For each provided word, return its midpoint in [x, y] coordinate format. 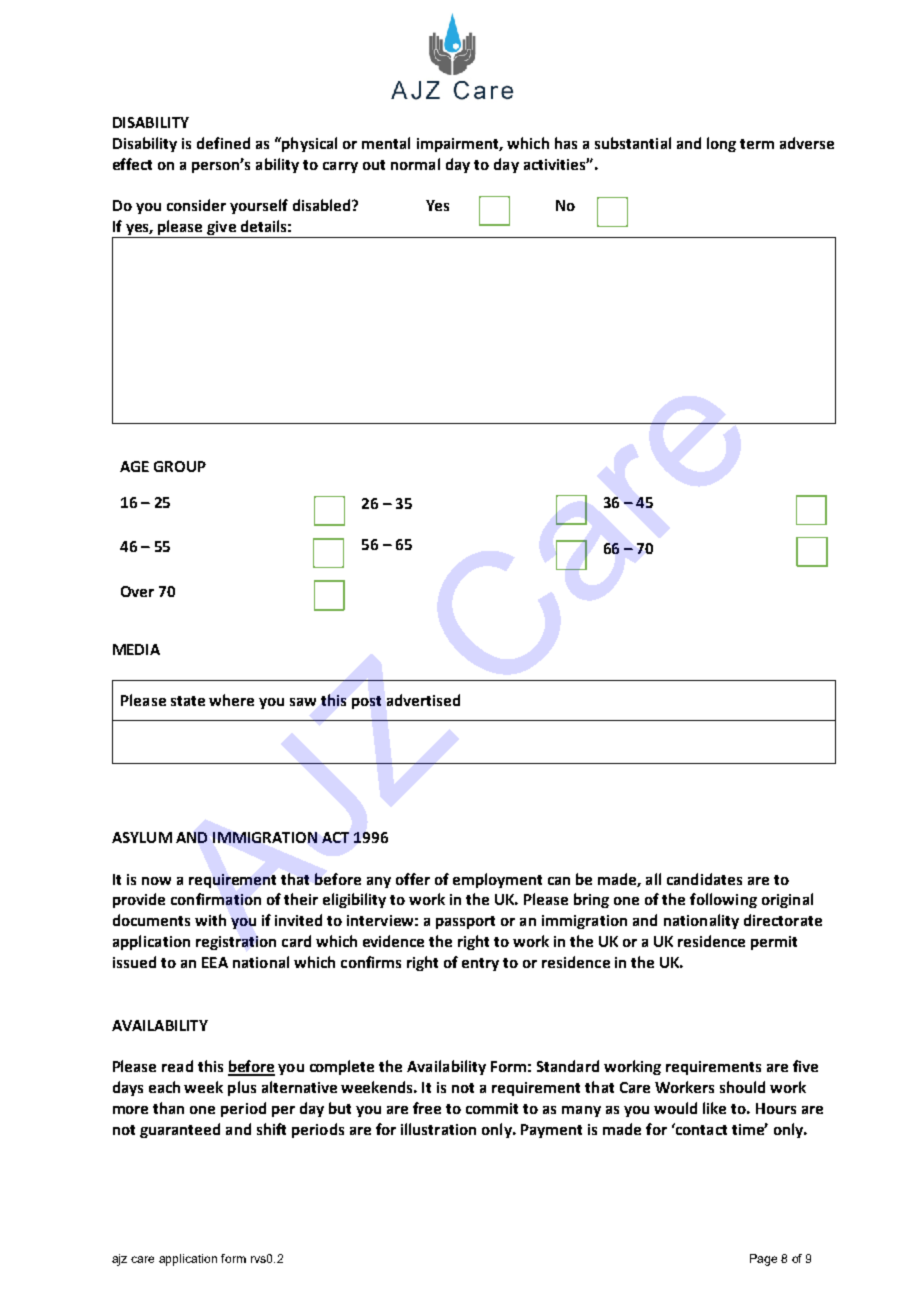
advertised [423, 700]
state [188, 701]
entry [480, 964]
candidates [704, 879]
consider [196, 205]
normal [415, 164]
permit [774, 943]
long [721, 144]
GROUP [180, 466]
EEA [215, 962]
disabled [323, 205]
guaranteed [180, 1130]
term [757, 144]
